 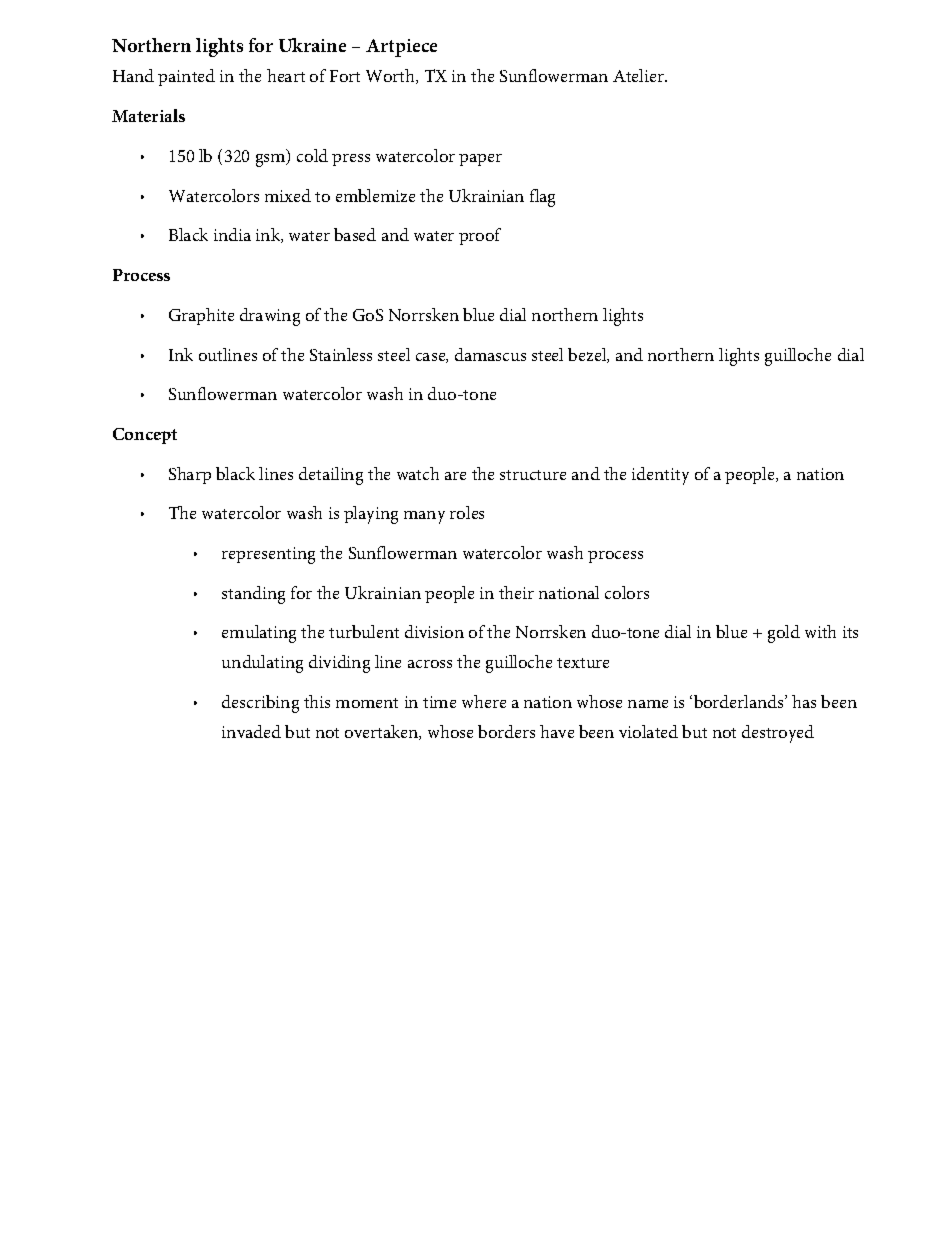 What do you see at coordinates (260, 704) in the document?
I see `describing` at bounding box center [260, 704].
